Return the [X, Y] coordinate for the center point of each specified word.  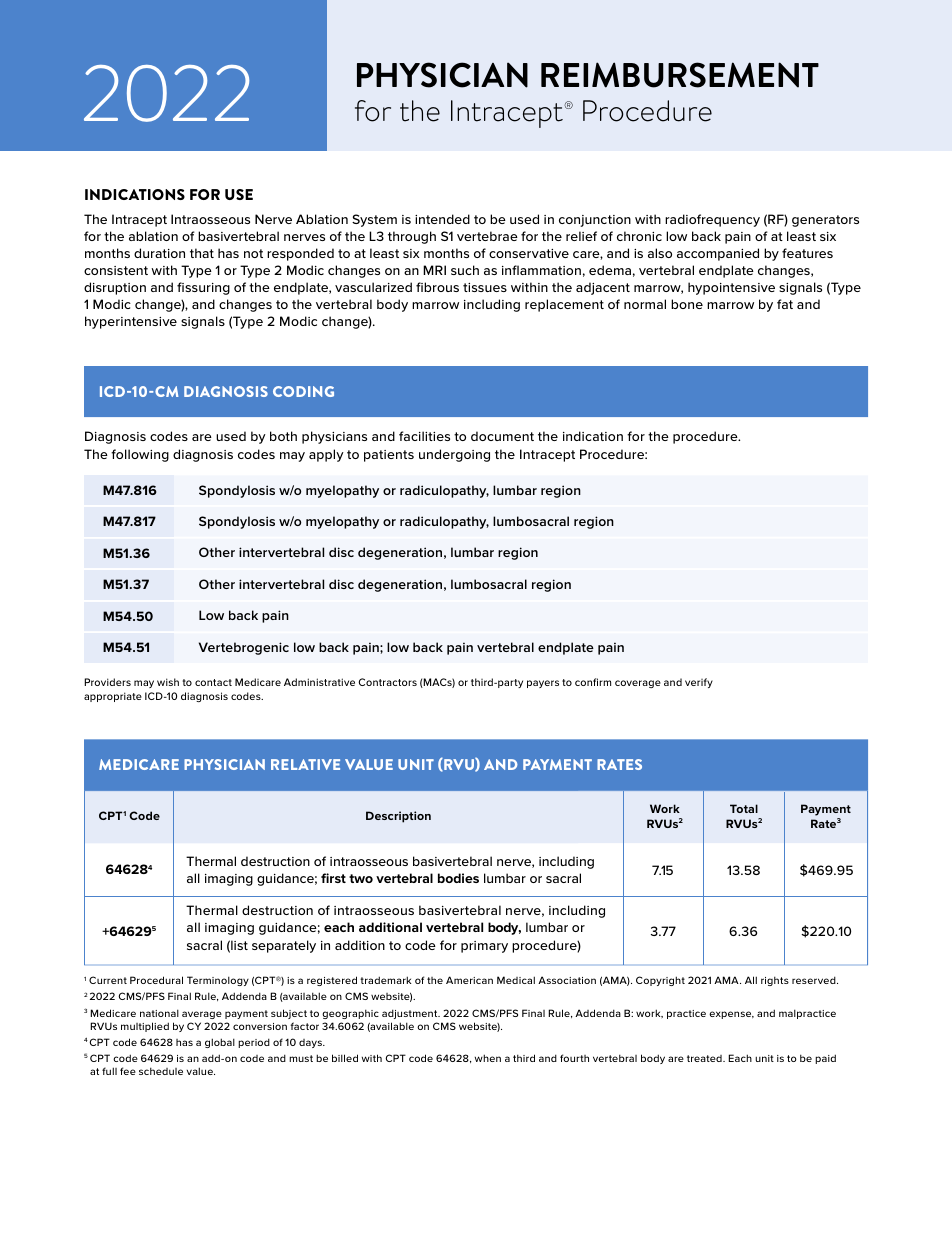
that [202, 253]
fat [785, 304]
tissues [485, 287]
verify [699, 683]
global [220, 1043]
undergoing [454, 455]
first [333, 878]
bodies [458, 878]
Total [744, 808]
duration [159, 253]
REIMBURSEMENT [680, 75]
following [140, 455]
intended [442, 219]
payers [543, 684]
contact [213, 682]
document [502, 436]
